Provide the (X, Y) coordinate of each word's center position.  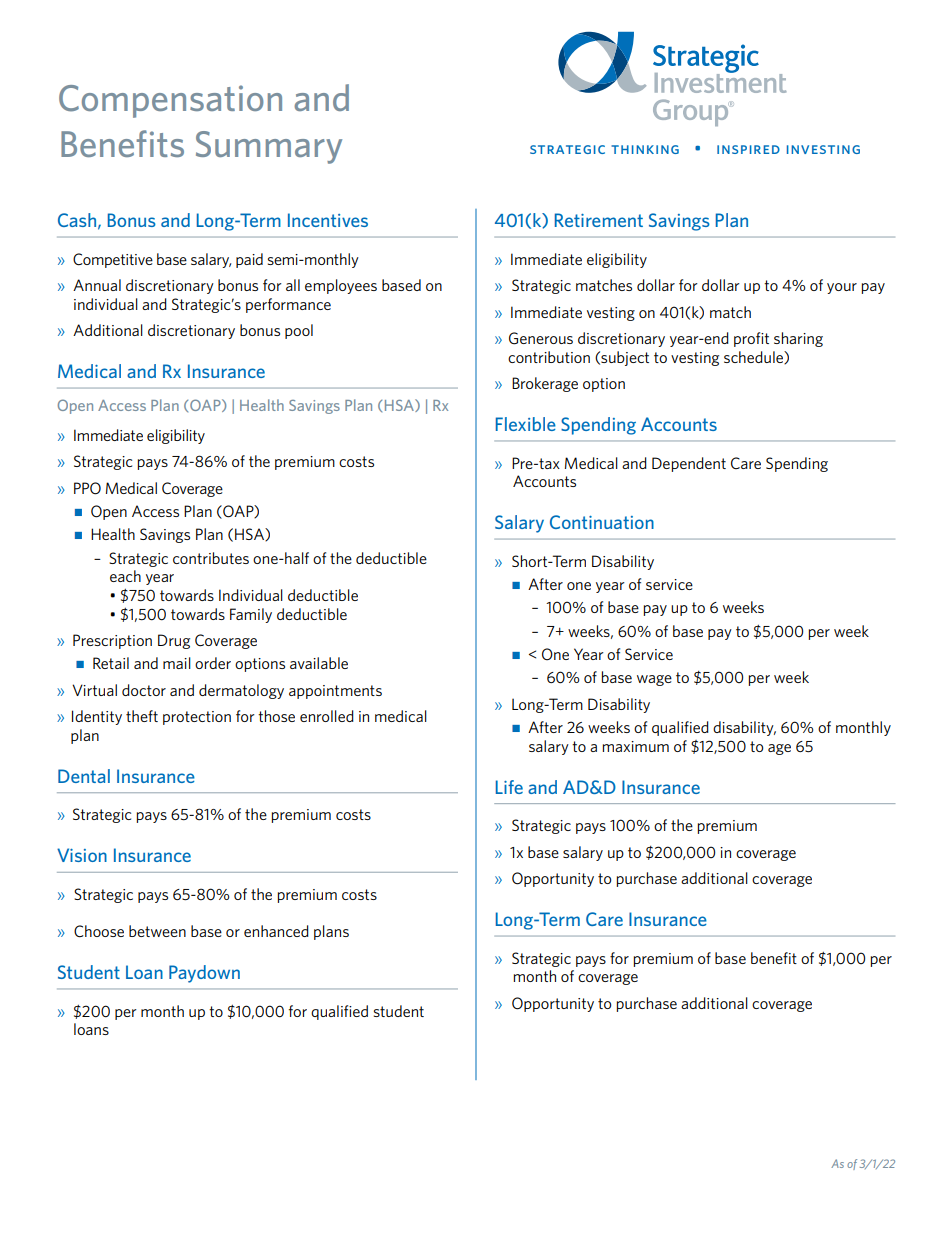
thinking (645, 149)
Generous (541, 338)
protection (197, 718)
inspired (748, 149)
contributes (211, 558)
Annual (97, 285)
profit (751, 339)
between (157, 931)
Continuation (602, 522)
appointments (335, 692)
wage (654, 680)
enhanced (276, 931)
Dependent (689, 464)
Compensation (170, 101)
